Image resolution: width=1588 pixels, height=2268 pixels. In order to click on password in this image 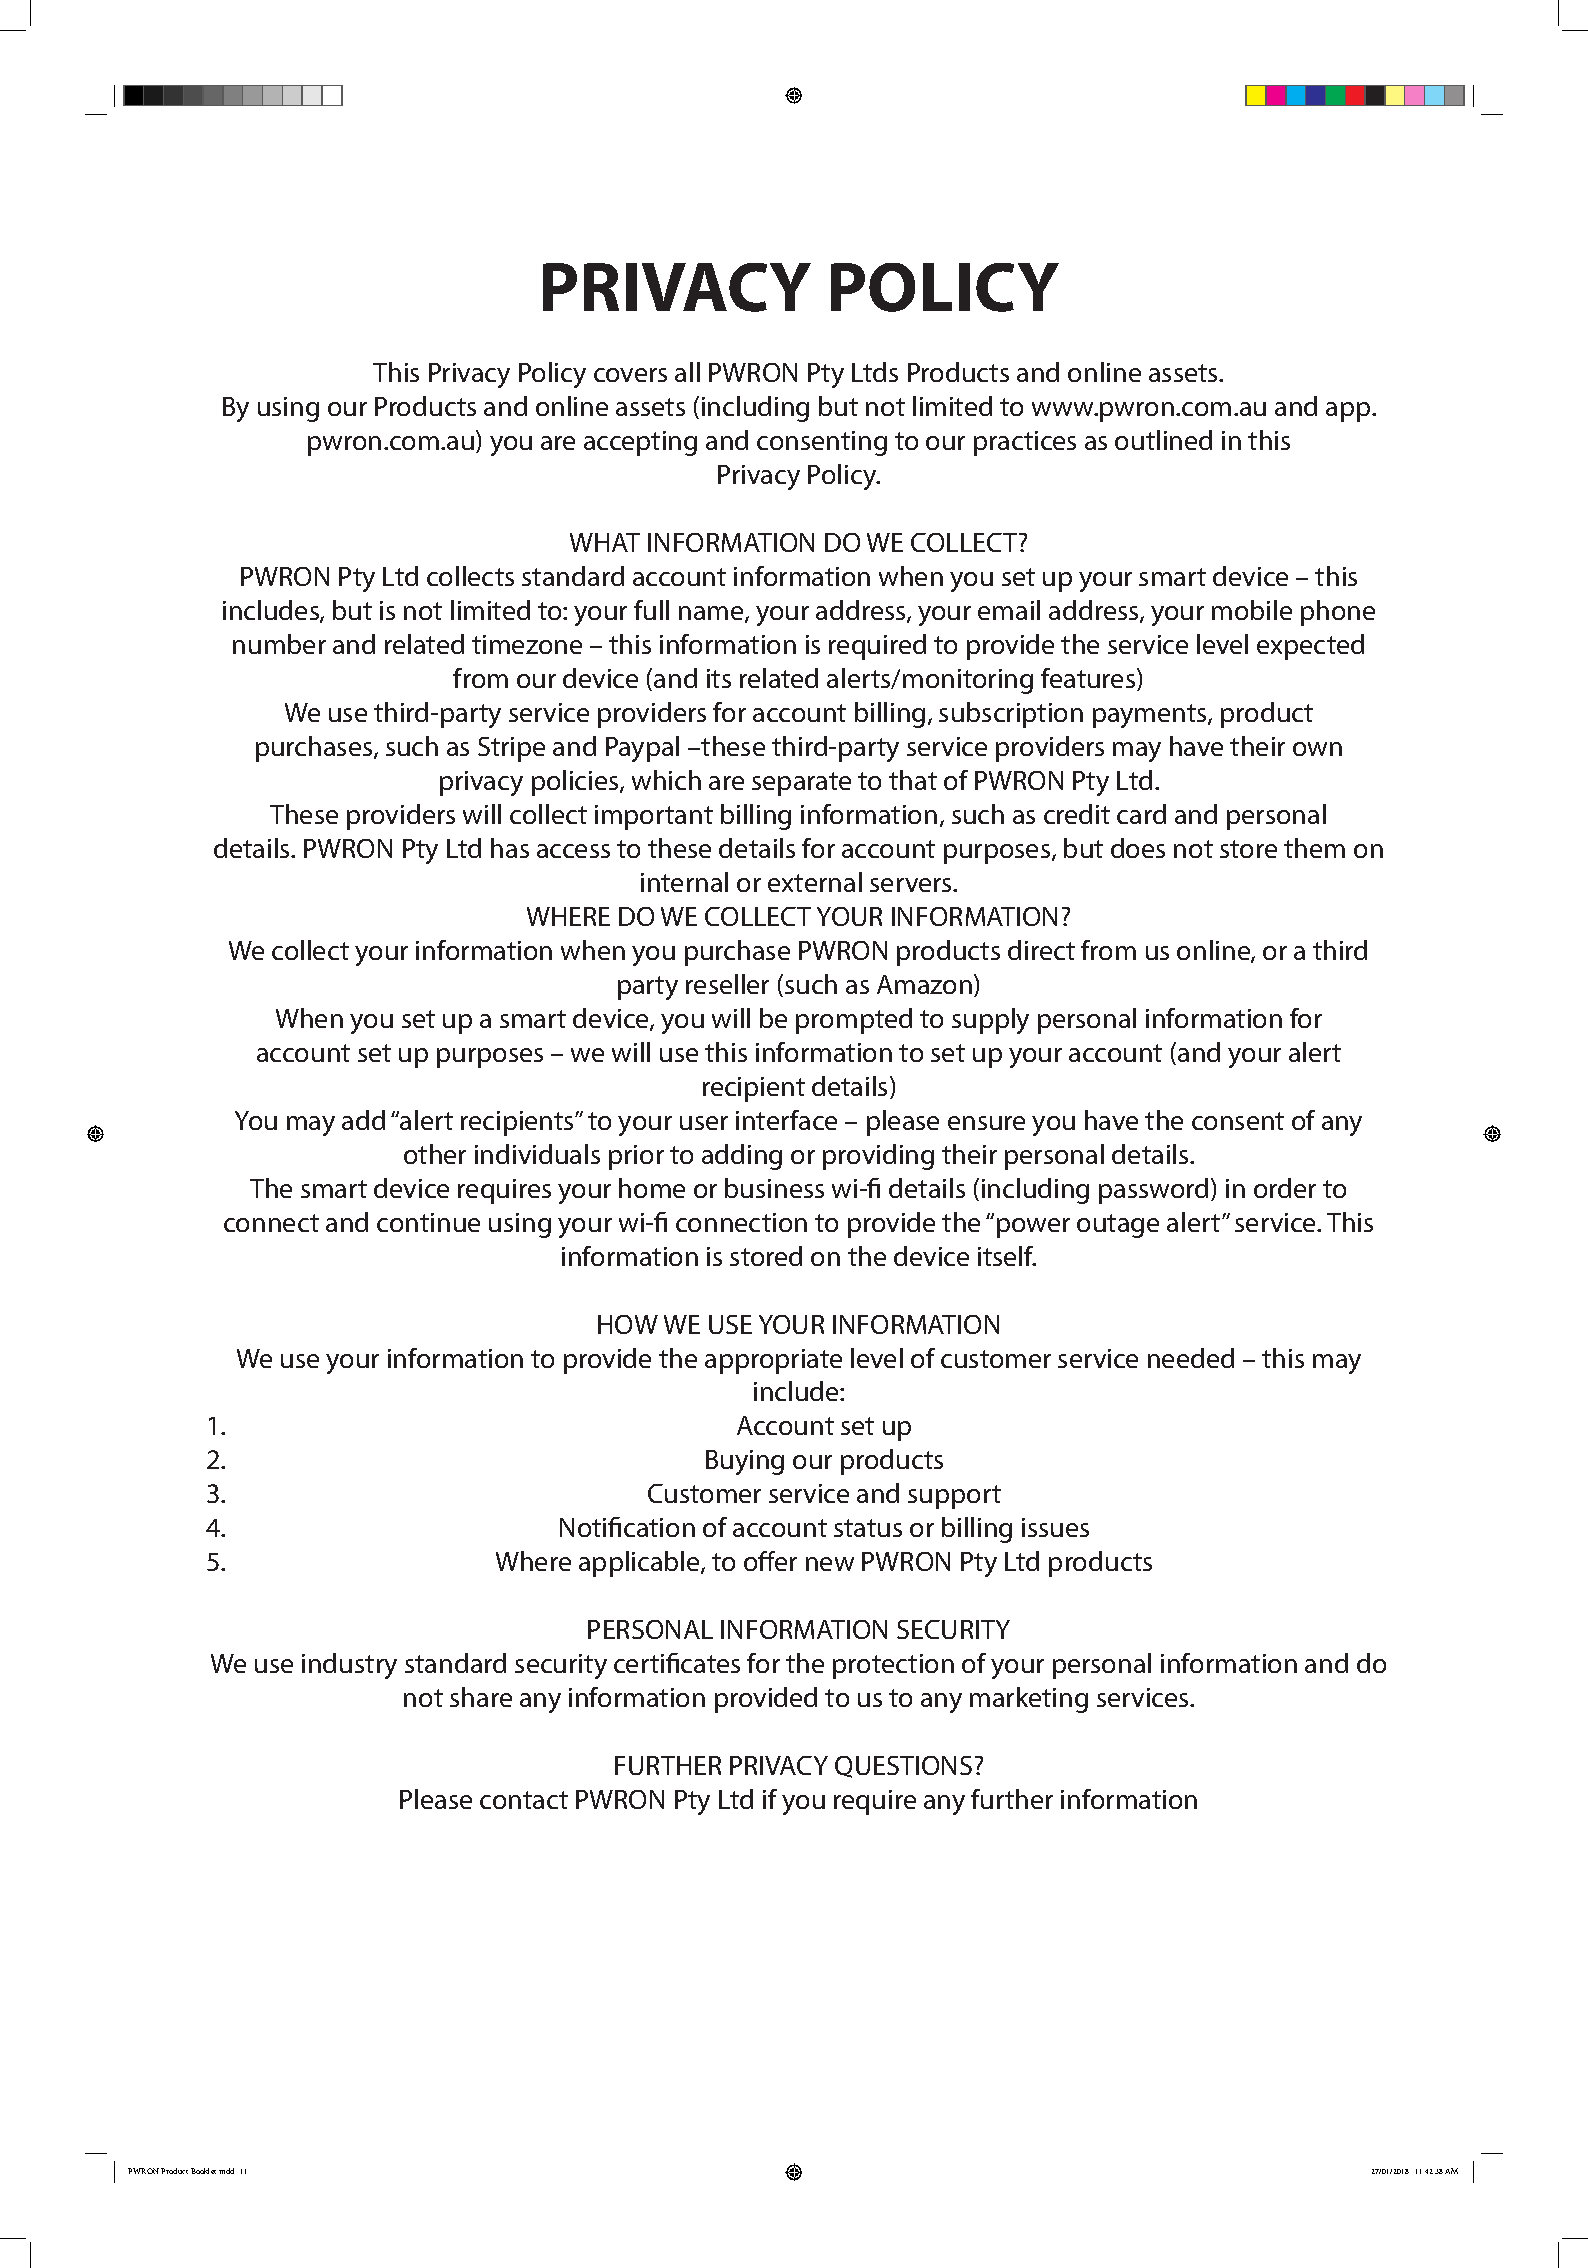, I will do `click(1153, 1191)`.
